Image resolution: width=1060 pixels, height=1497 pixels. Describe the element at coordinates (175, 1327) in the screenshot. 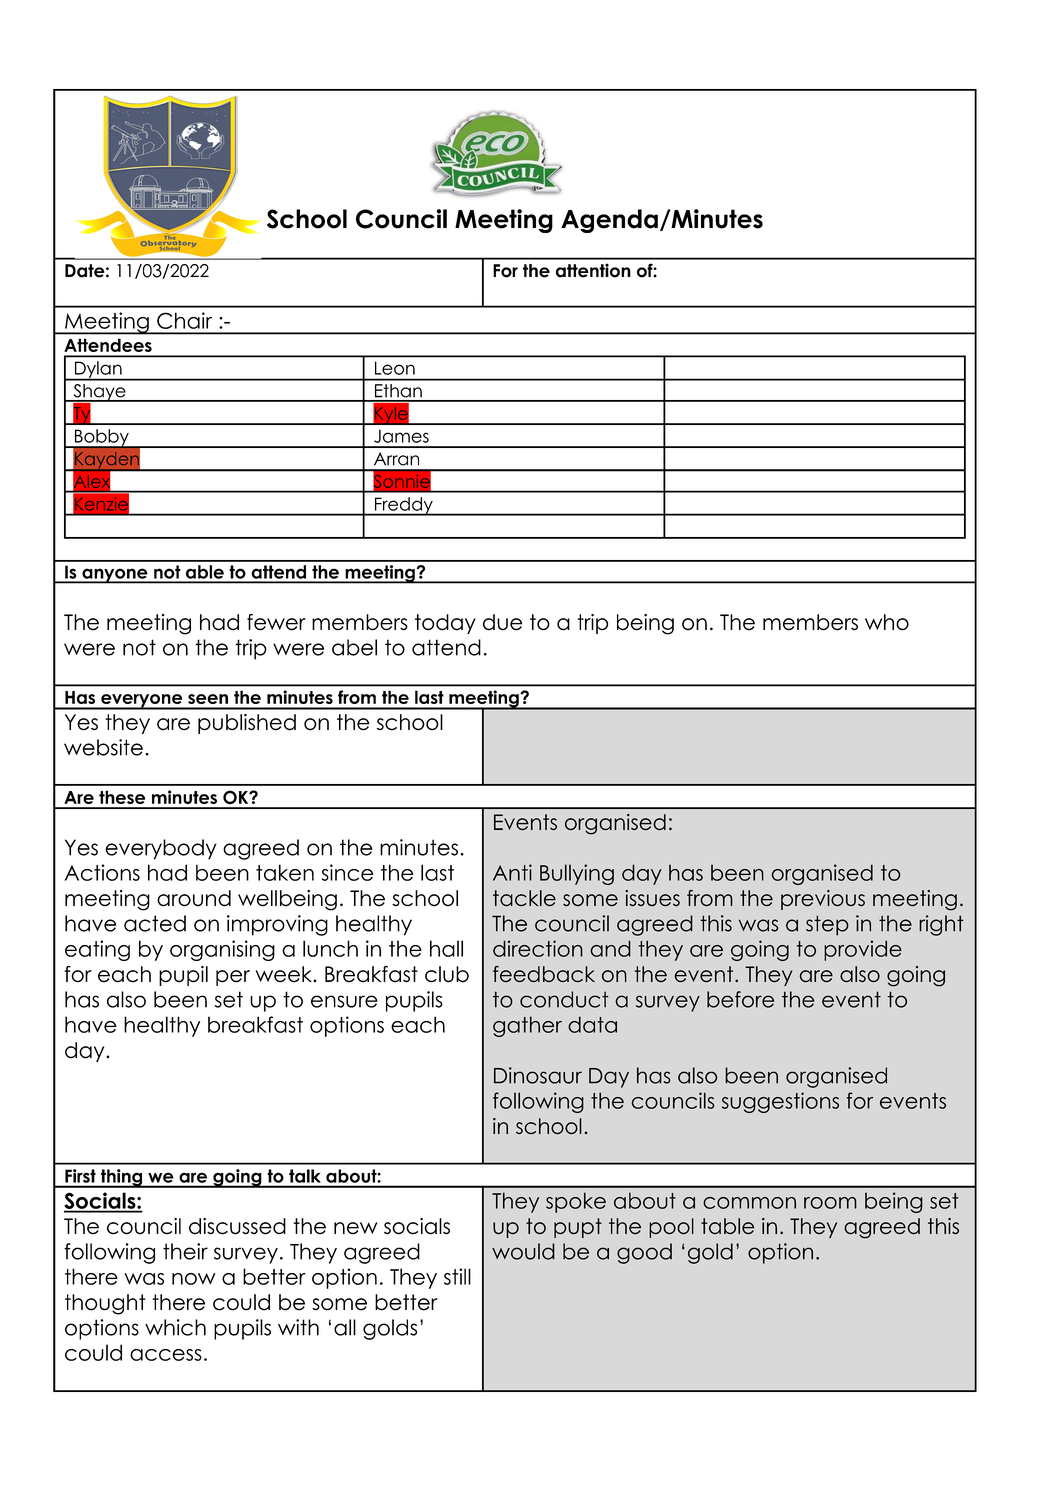

I see `which` at that location.
